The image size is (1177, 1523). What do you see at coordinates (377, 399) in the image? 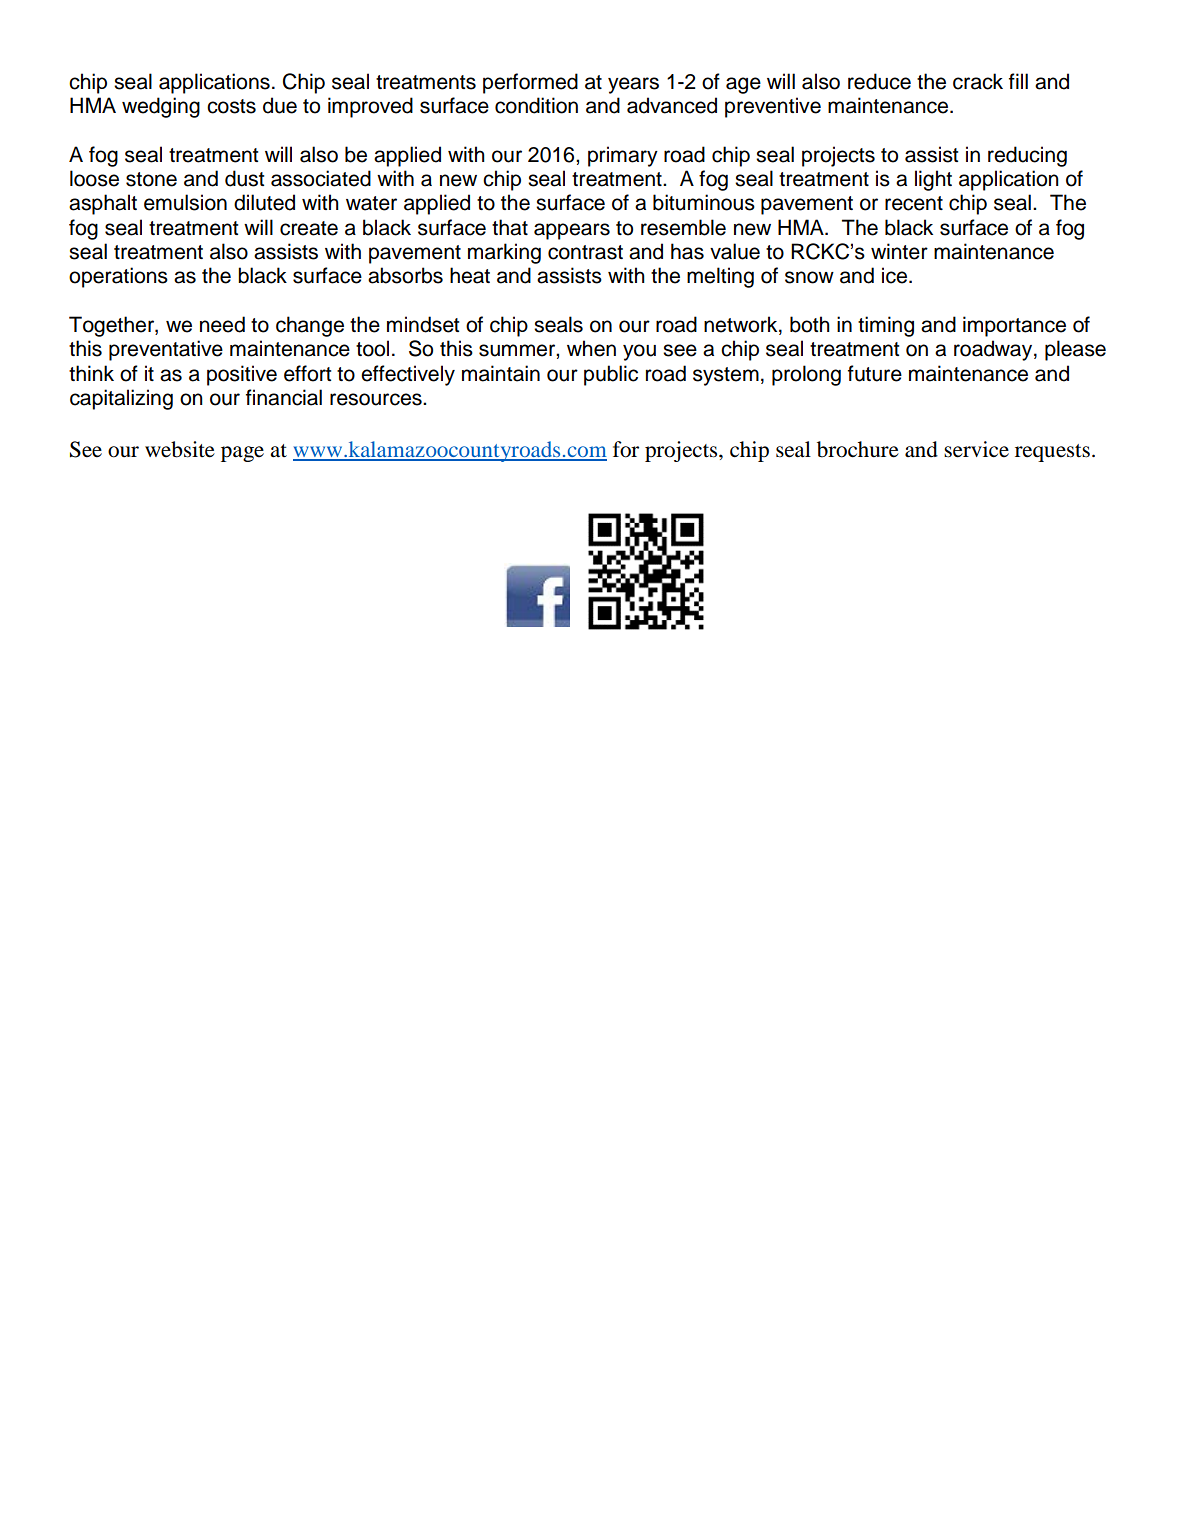
I see `resources` at bounding box center [377, 399].
